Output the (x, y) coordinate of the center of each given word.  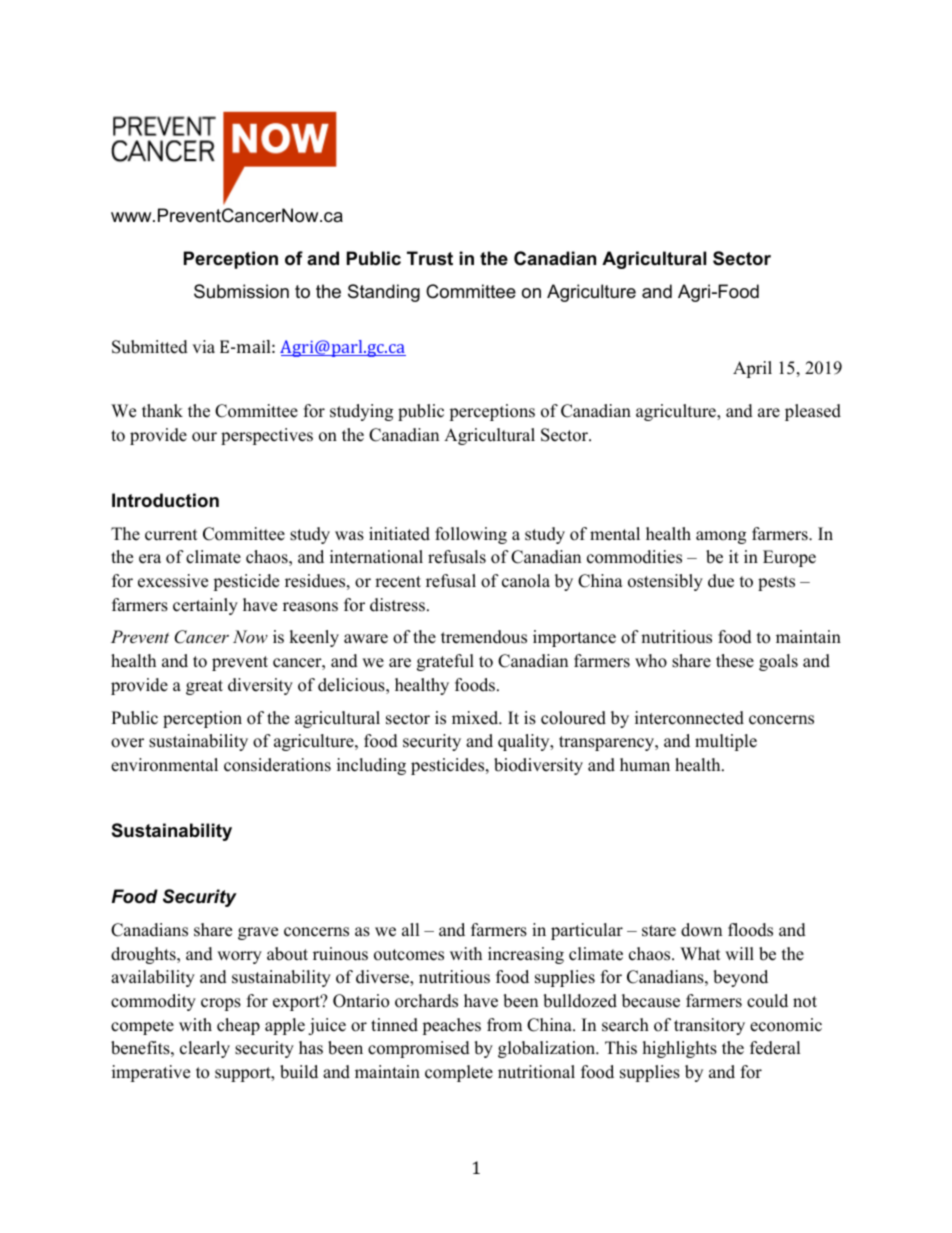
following (471, 535)
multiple (726, 742)
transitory (709, 1026)
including (371, 766)
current (171, 535)
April (752, 369)
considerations (277, 765)
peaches (451, 1026)
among (721, 537)
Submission (241, 291)
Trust (430, 258)
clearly (205, 1049)
